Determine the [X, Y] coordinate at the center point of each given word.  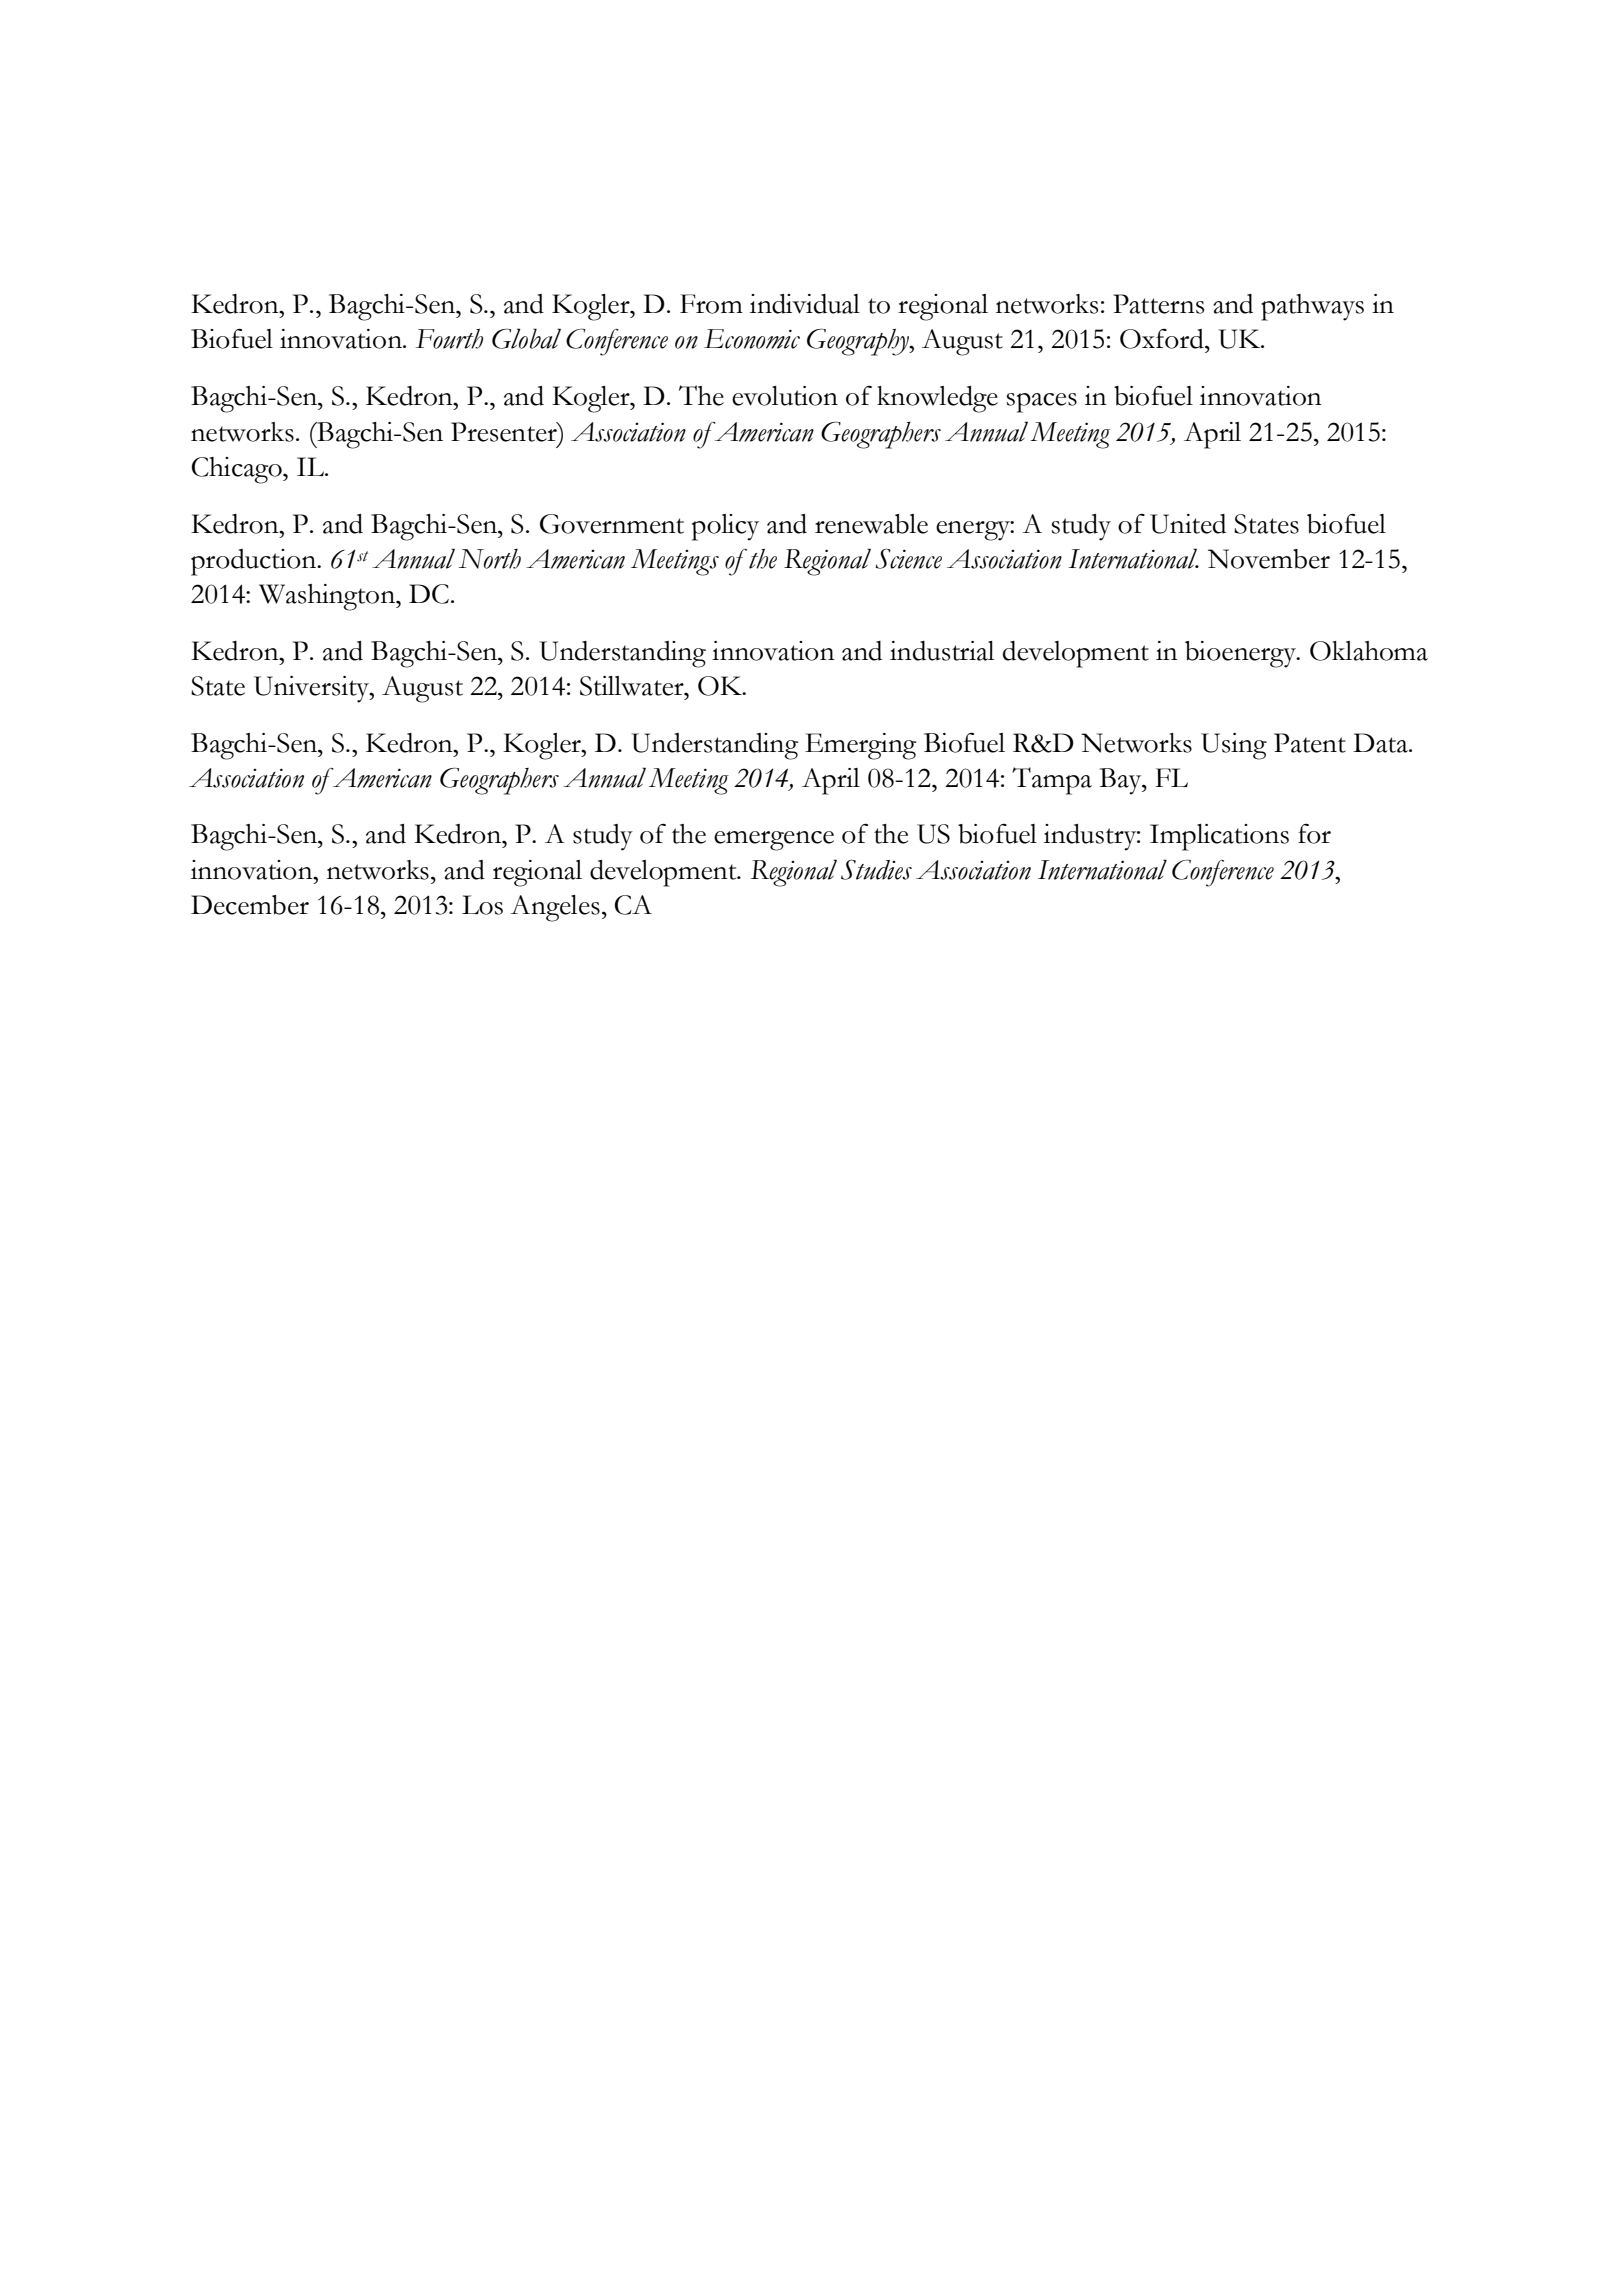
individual [805, 304]
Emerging [860, 746]
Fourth [449, 339]
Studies [876, 870]
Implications [1219, 837]
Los [482, 905]
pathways [1312, 307]
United [1188, 524]
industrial [942, 651]
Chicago [238, 470]
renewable [871, 524]
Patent [1310, 743]
